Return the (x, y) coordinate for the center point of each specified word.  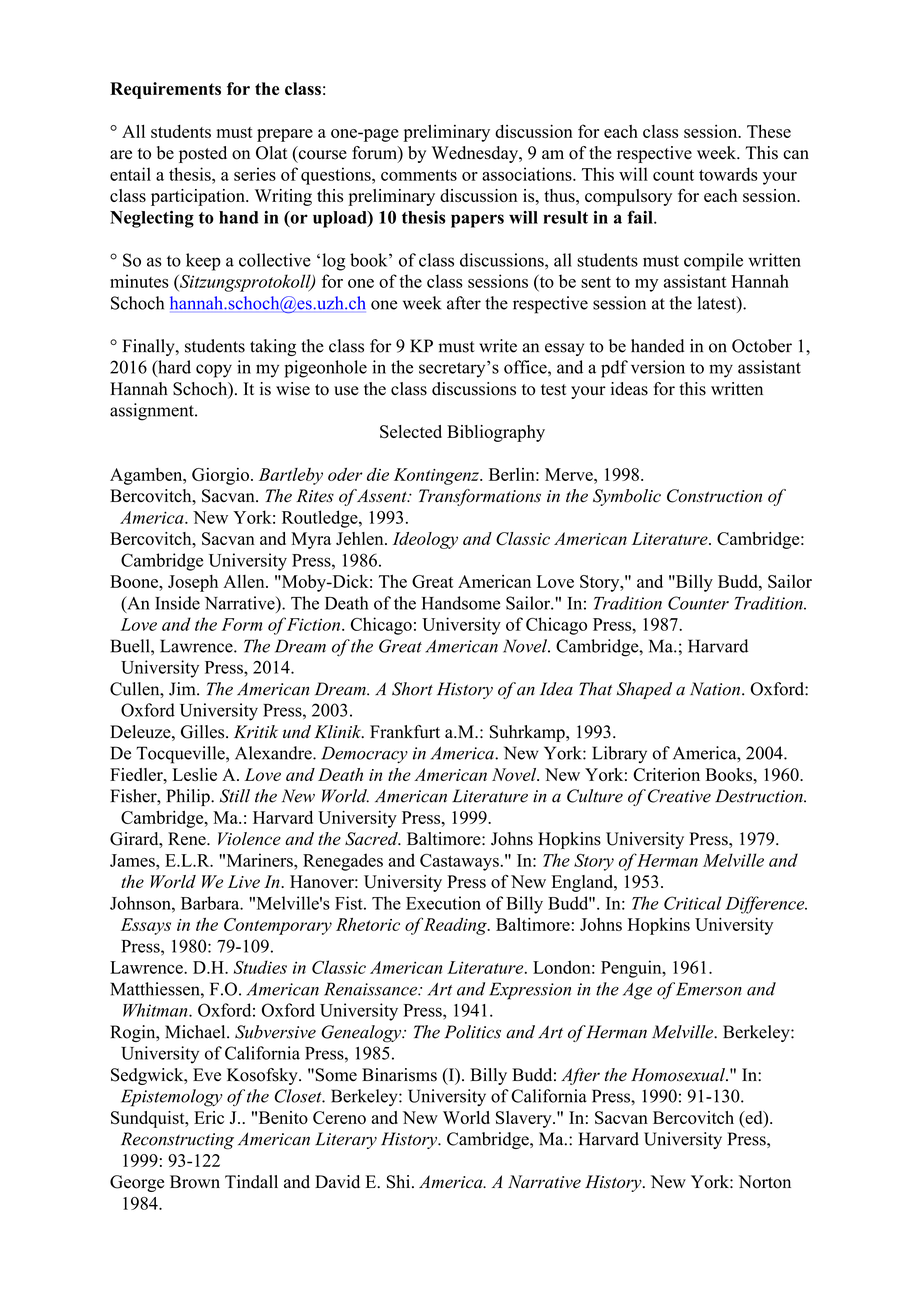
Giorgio (220, 476)
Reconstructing (177, 1141)
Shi (400, 1182)
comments (419, 175)
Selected (411, 432)
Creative (679, 796)
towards (728, 174)
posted (203, 154)
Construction (714, 496)
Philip (189, 797)
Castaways (459, 862)
